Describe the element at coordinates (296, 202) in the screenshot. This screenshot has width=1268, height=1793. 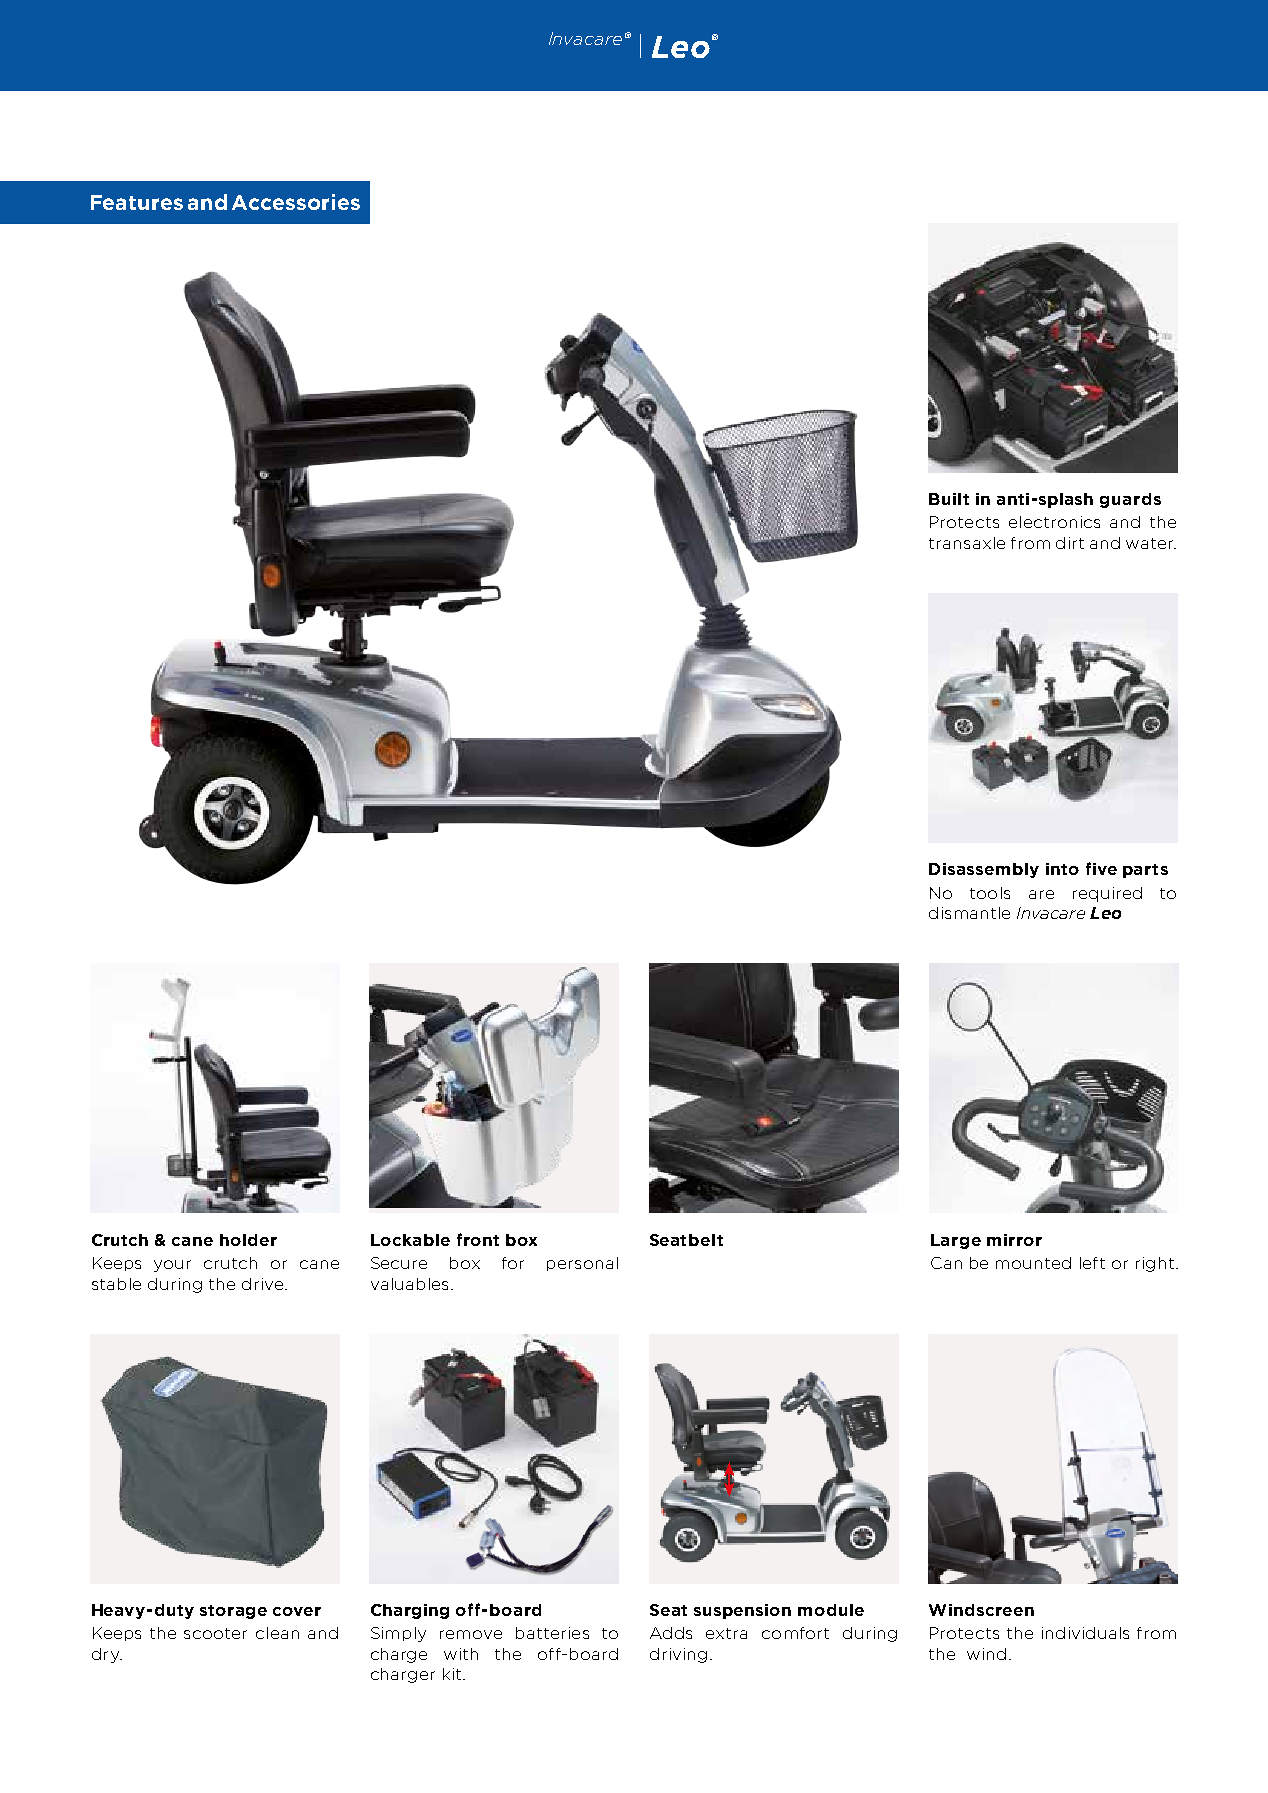
I see `Accessories` at that location.
